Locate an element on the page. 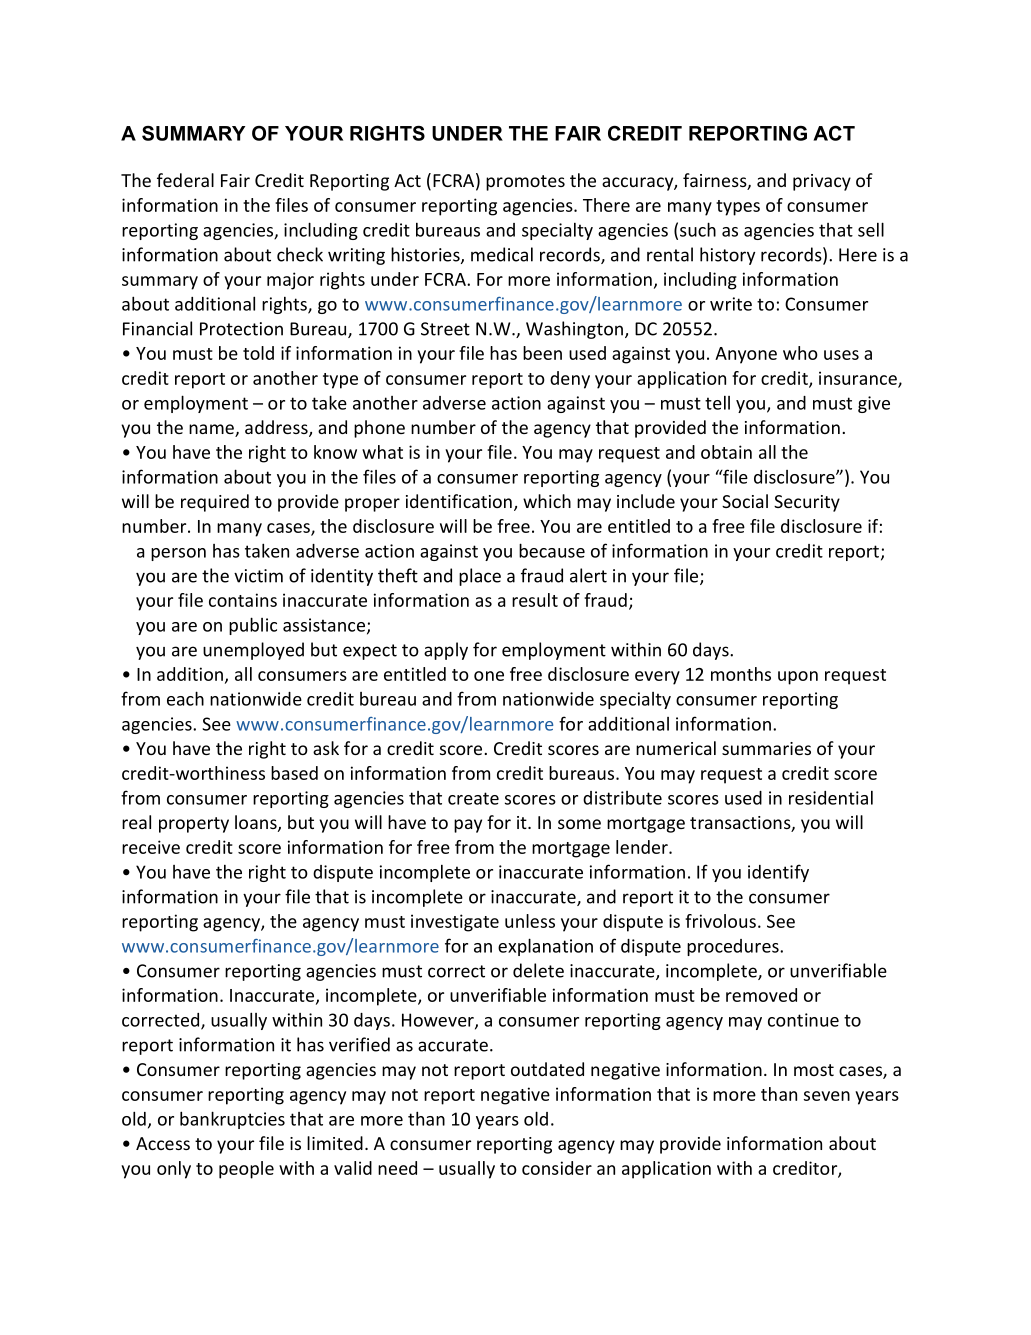 The image size is (1031, 1335). privacy is located at coordinates (822, 182).
